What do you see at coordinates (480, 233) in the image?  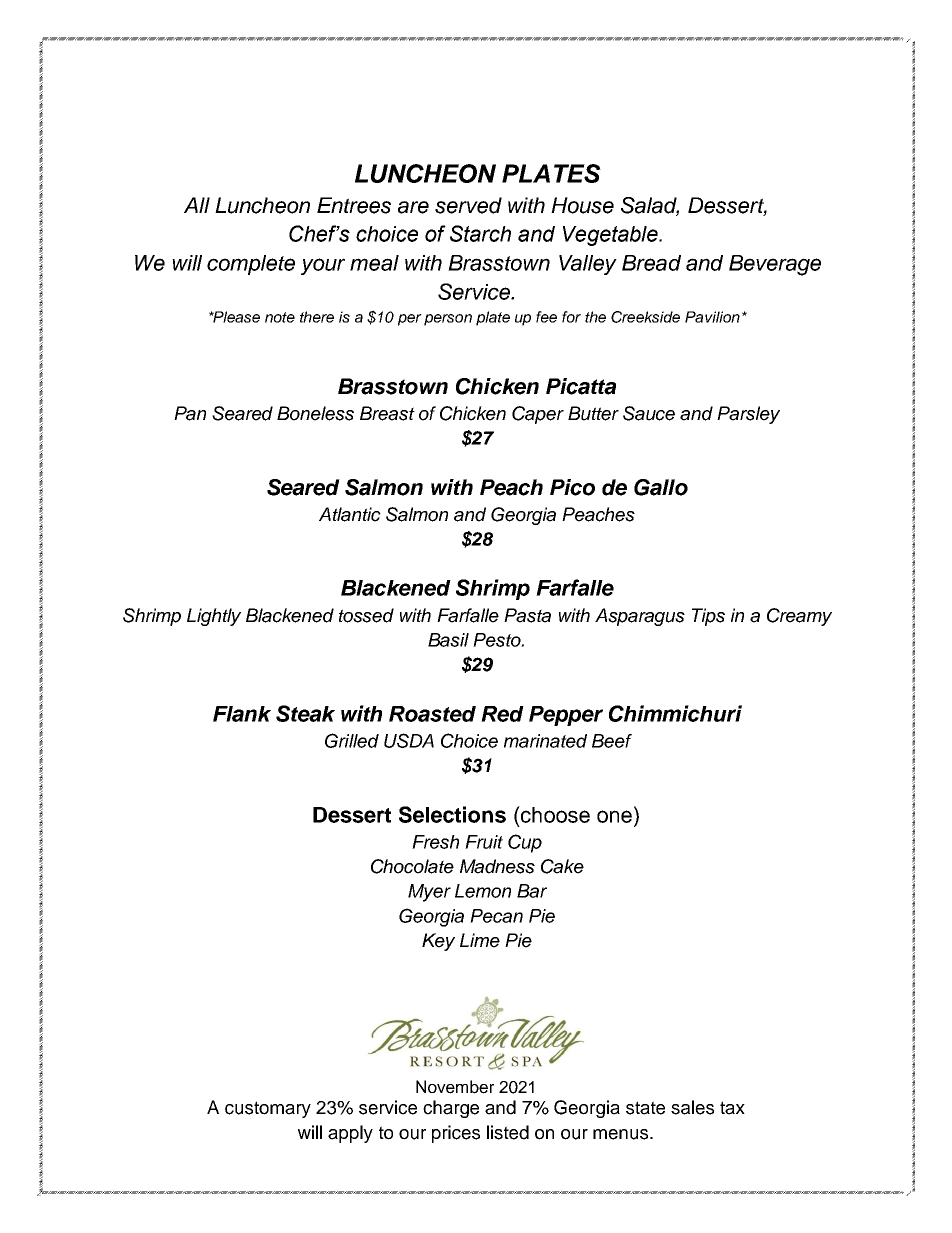 I see `Starch` at bounding box center [480, 233].
